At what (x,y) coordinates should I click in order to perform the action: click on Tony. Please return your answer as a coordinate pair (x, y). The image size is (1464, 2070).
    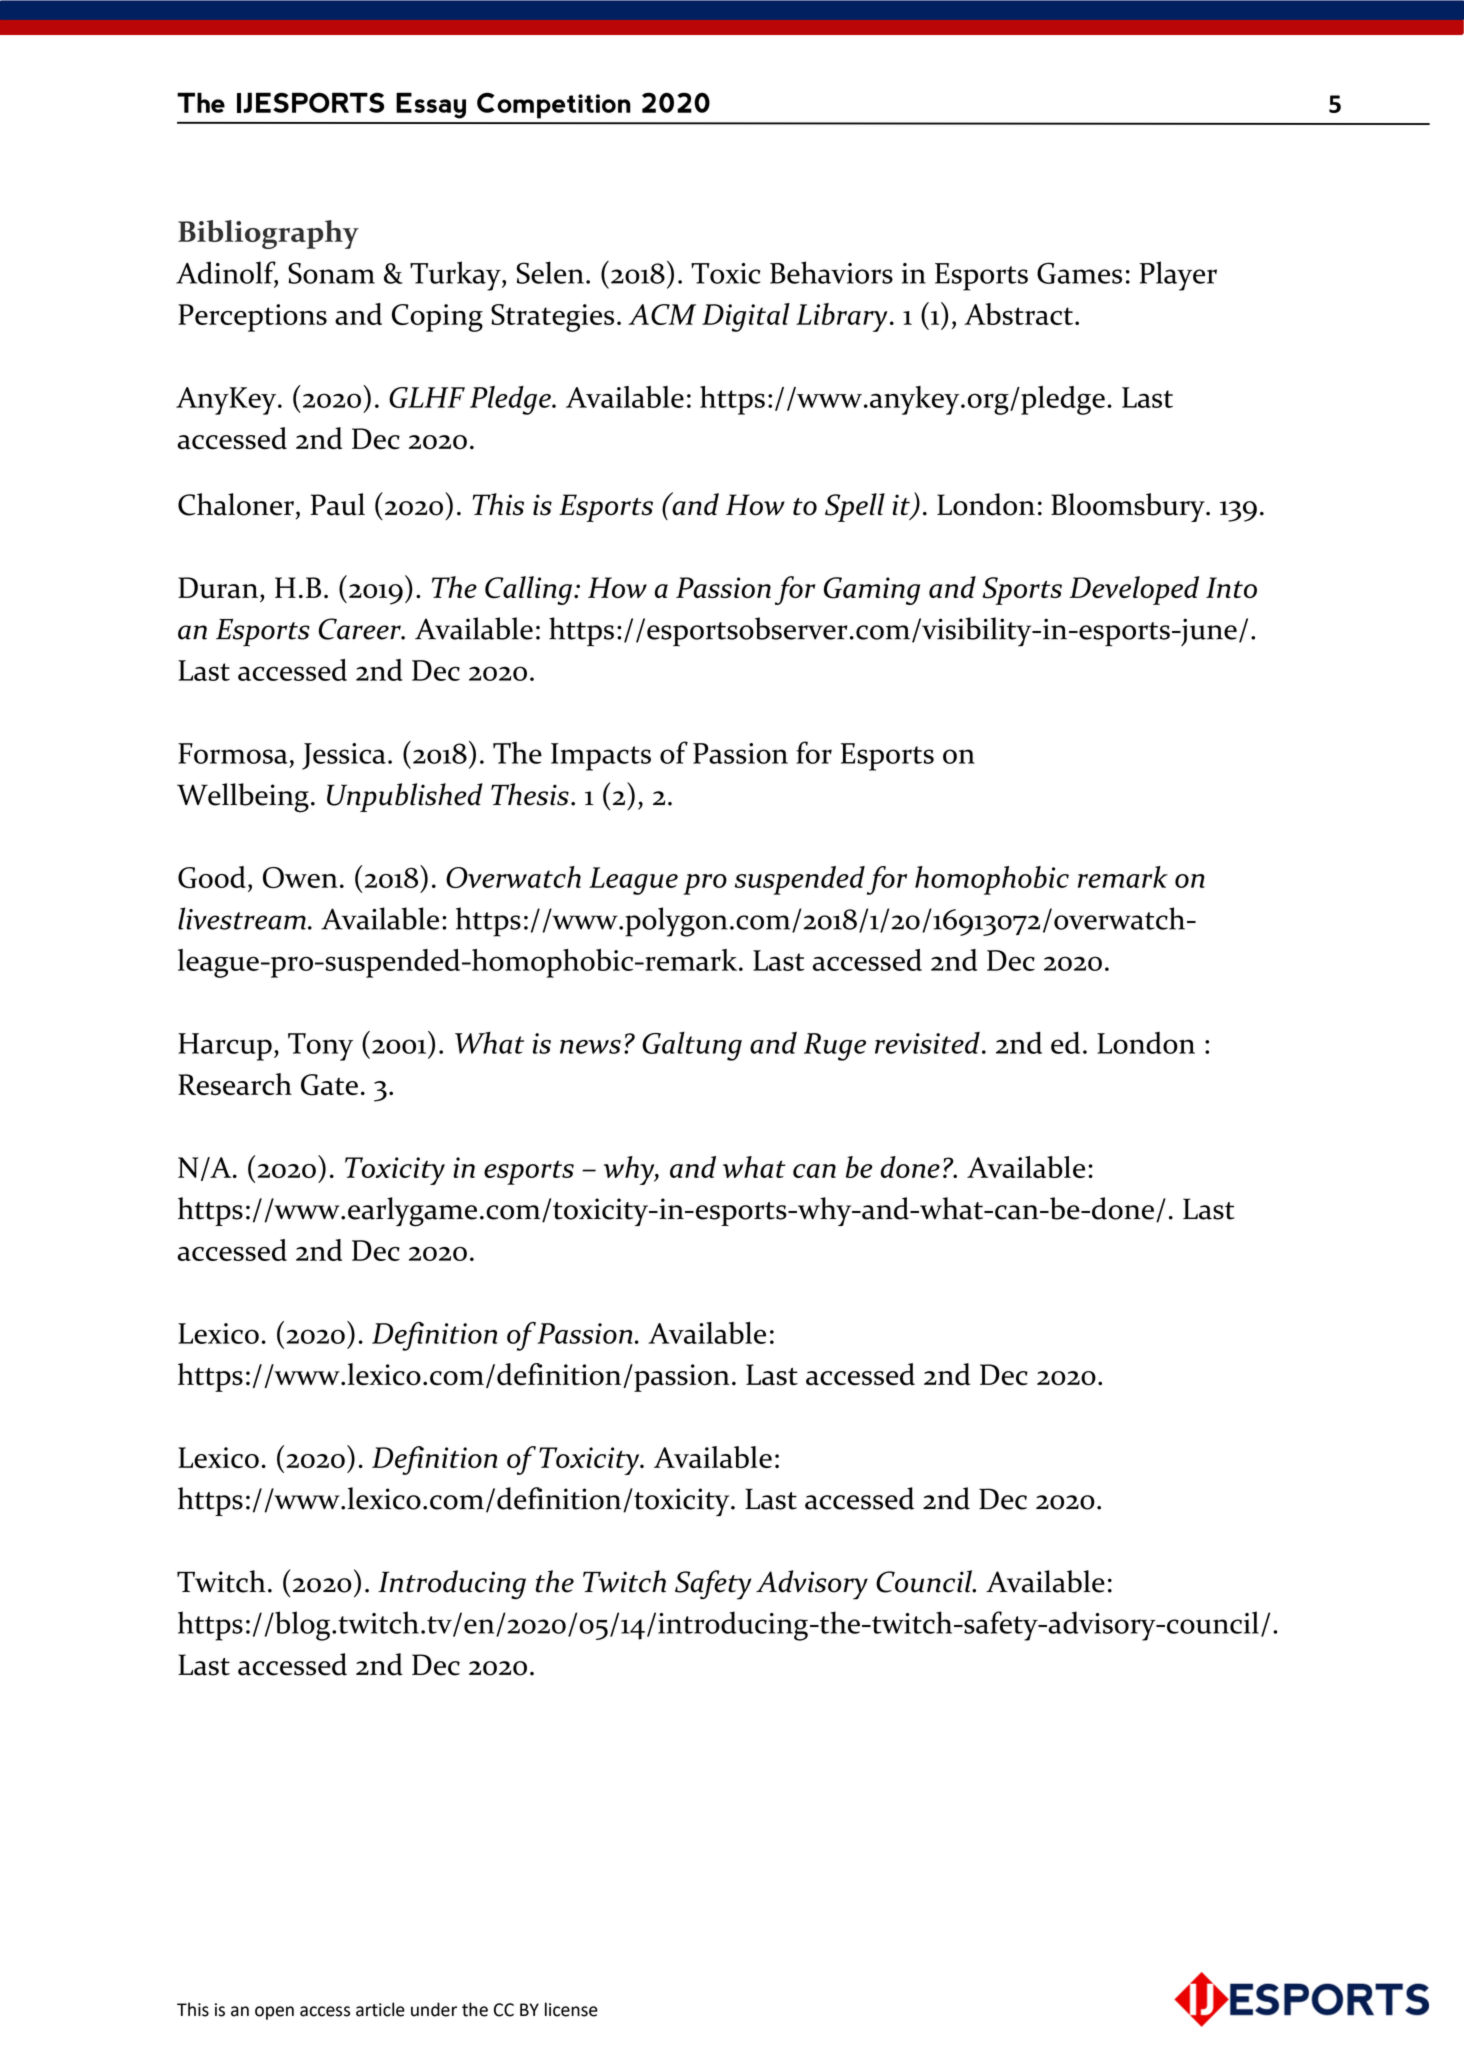
    Looking at the image, I should click on (320, 1047).
